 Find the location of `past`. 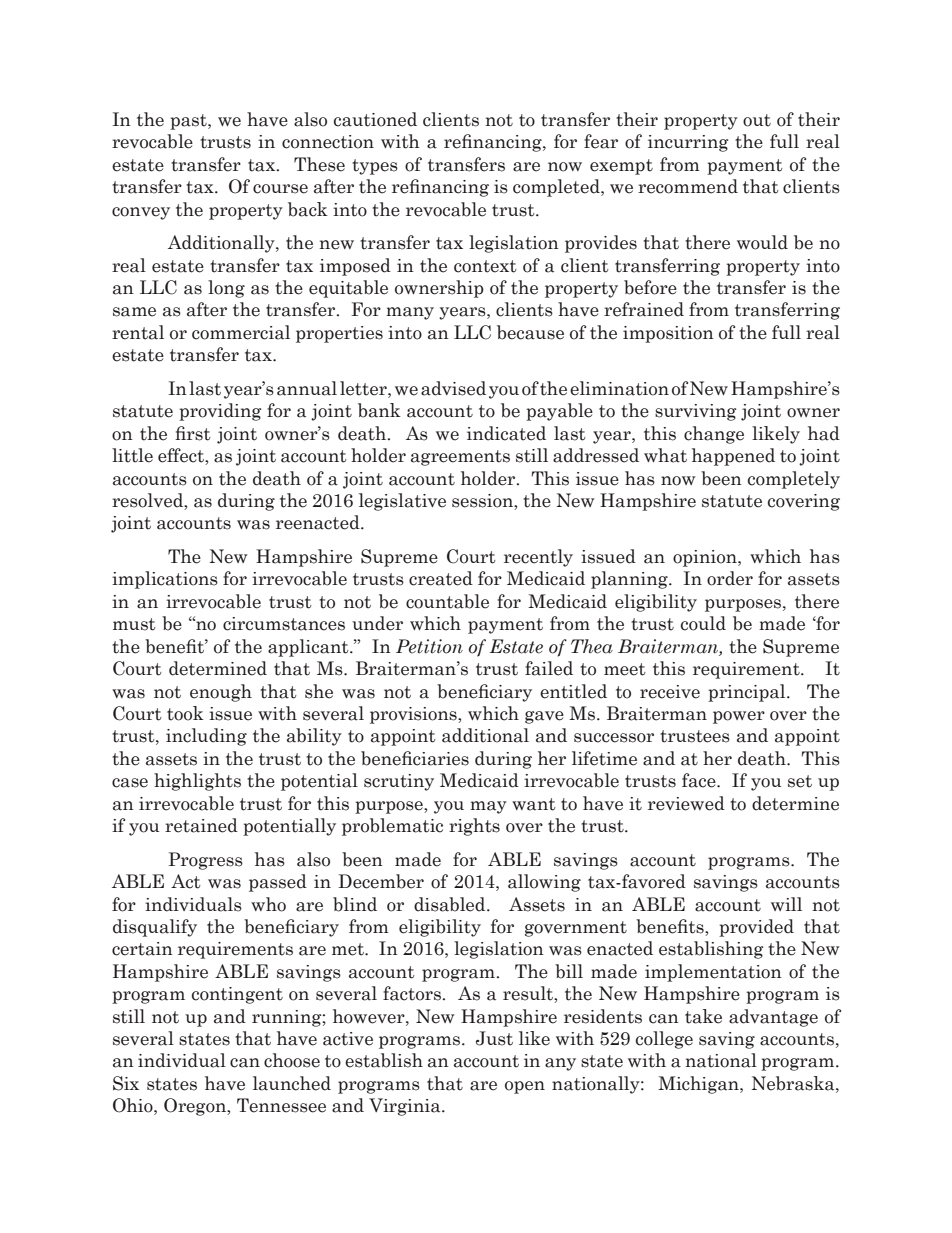

past is located at coordinates (189, 122).
